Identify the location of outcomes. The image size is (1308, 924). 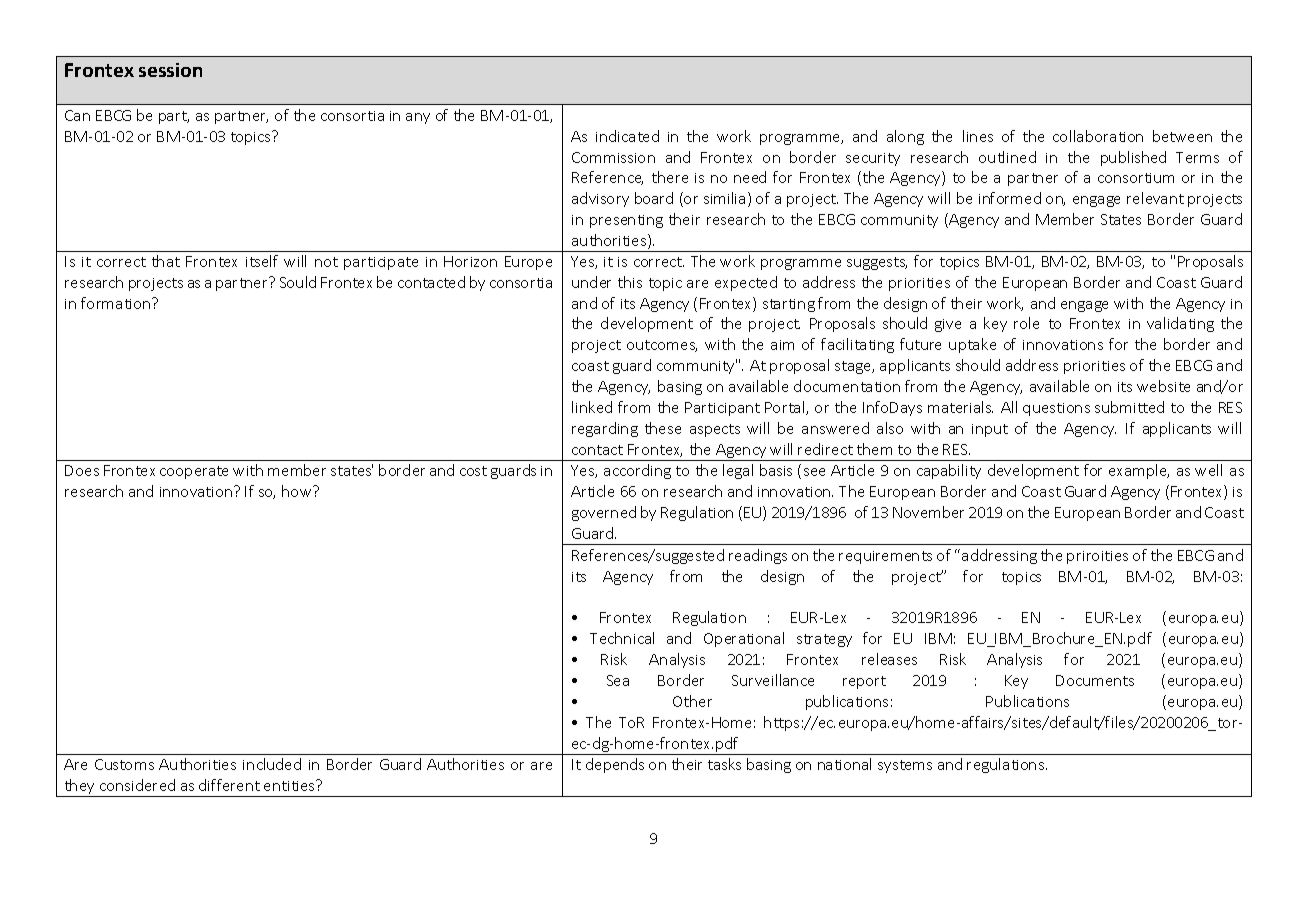
(662, 346).
